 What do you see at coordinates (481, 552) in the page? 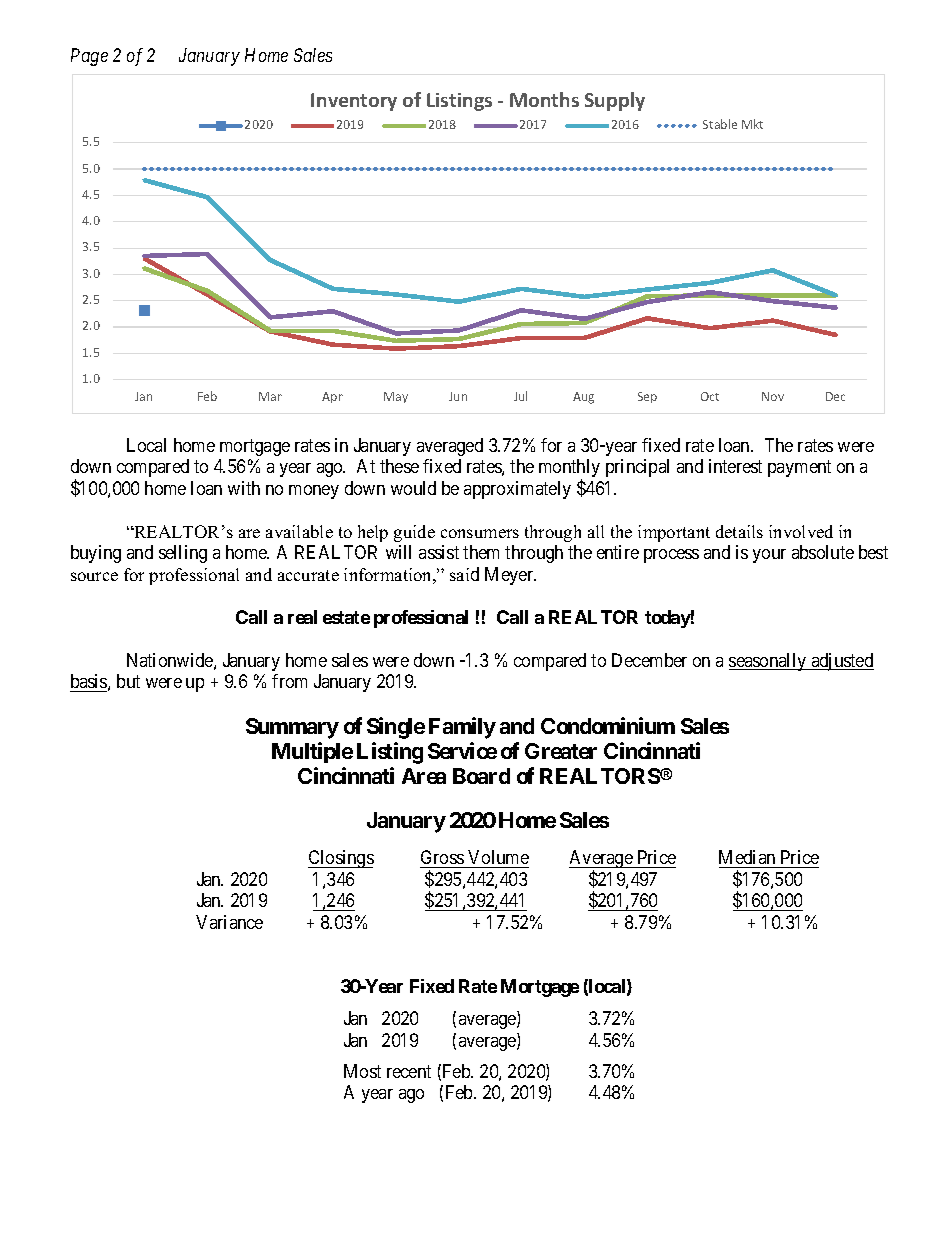
I see `them` at bounding box center [481, 552].
